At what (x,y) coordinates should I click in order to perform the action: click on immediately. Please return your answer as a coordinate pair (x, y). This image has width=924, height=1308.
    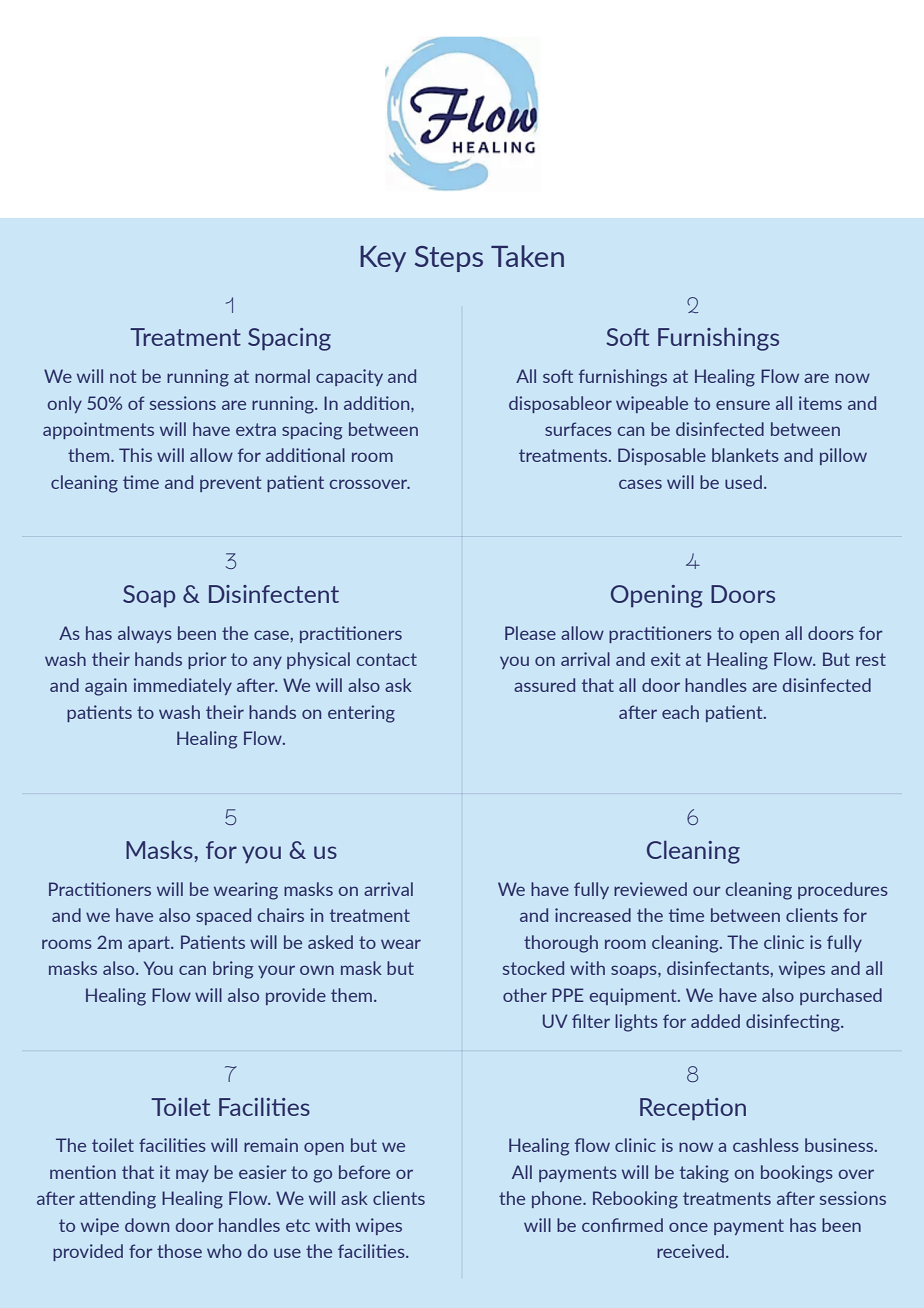
    Looking at the image, I should click on (182, 686).
